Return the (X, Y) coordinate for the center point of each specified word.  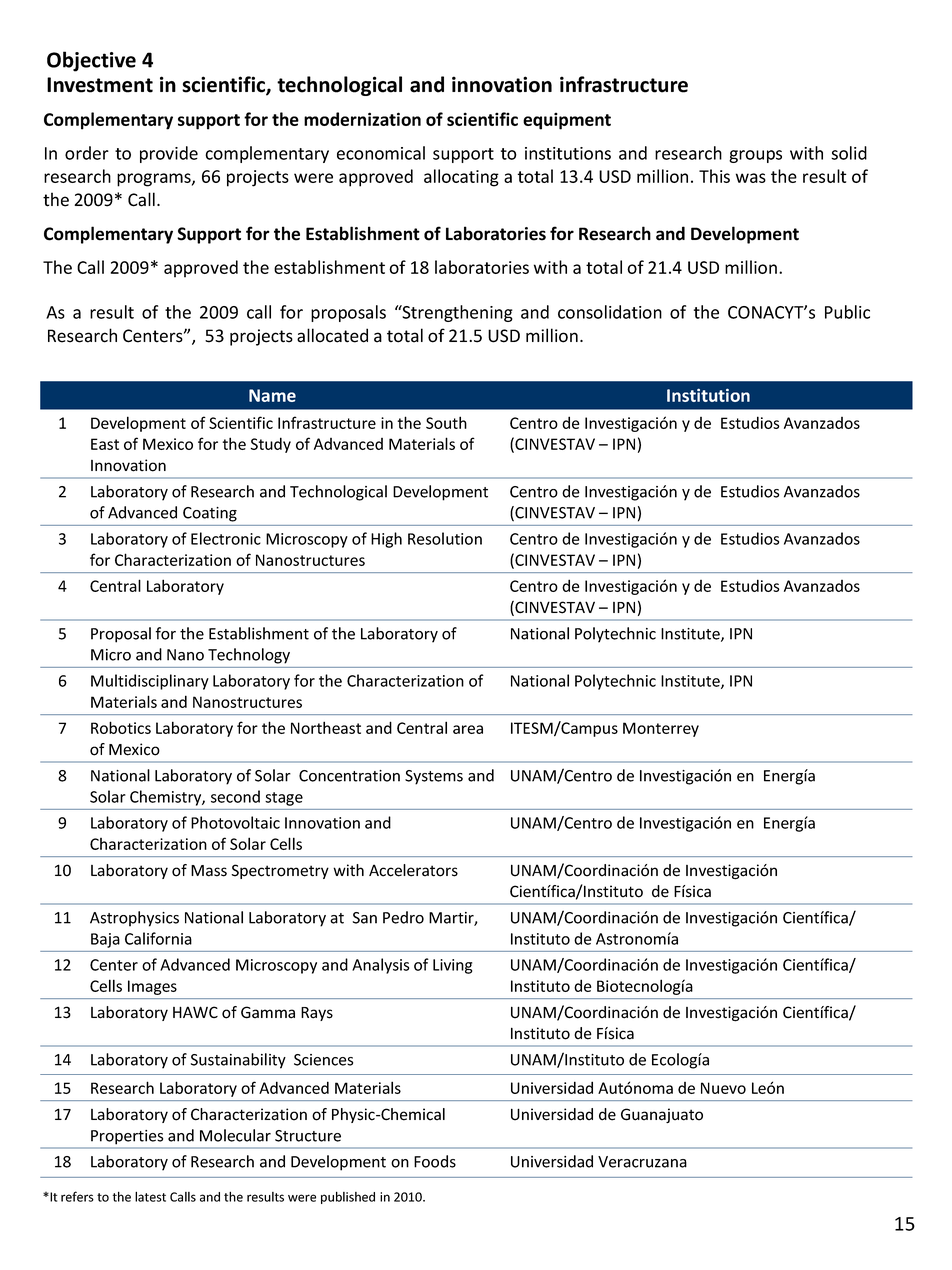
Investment (100, 85)
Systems (434, 777)
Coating (210, 514)
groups (755, 156)
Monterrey (661, 729)
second (235, 796)
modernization (362, 119)
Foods (435, 1161)
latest (150, 1196)
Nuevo (723, 1088)
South (446, 422)
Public (847, 312)
